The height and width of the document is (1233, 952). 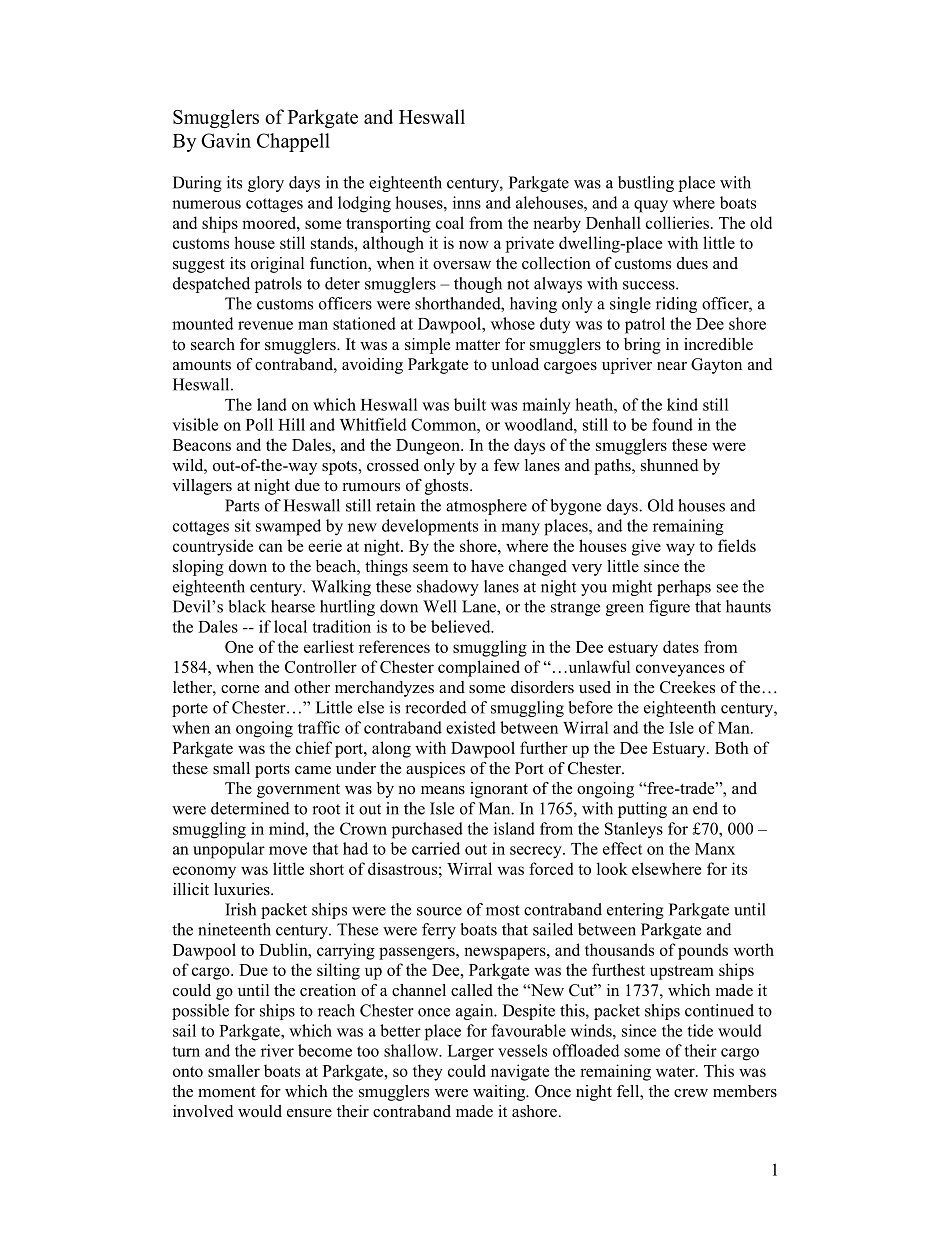 What do you see at coordinates (467, 202) in the document?
I see `inns` at bounding box center [467, 202].
